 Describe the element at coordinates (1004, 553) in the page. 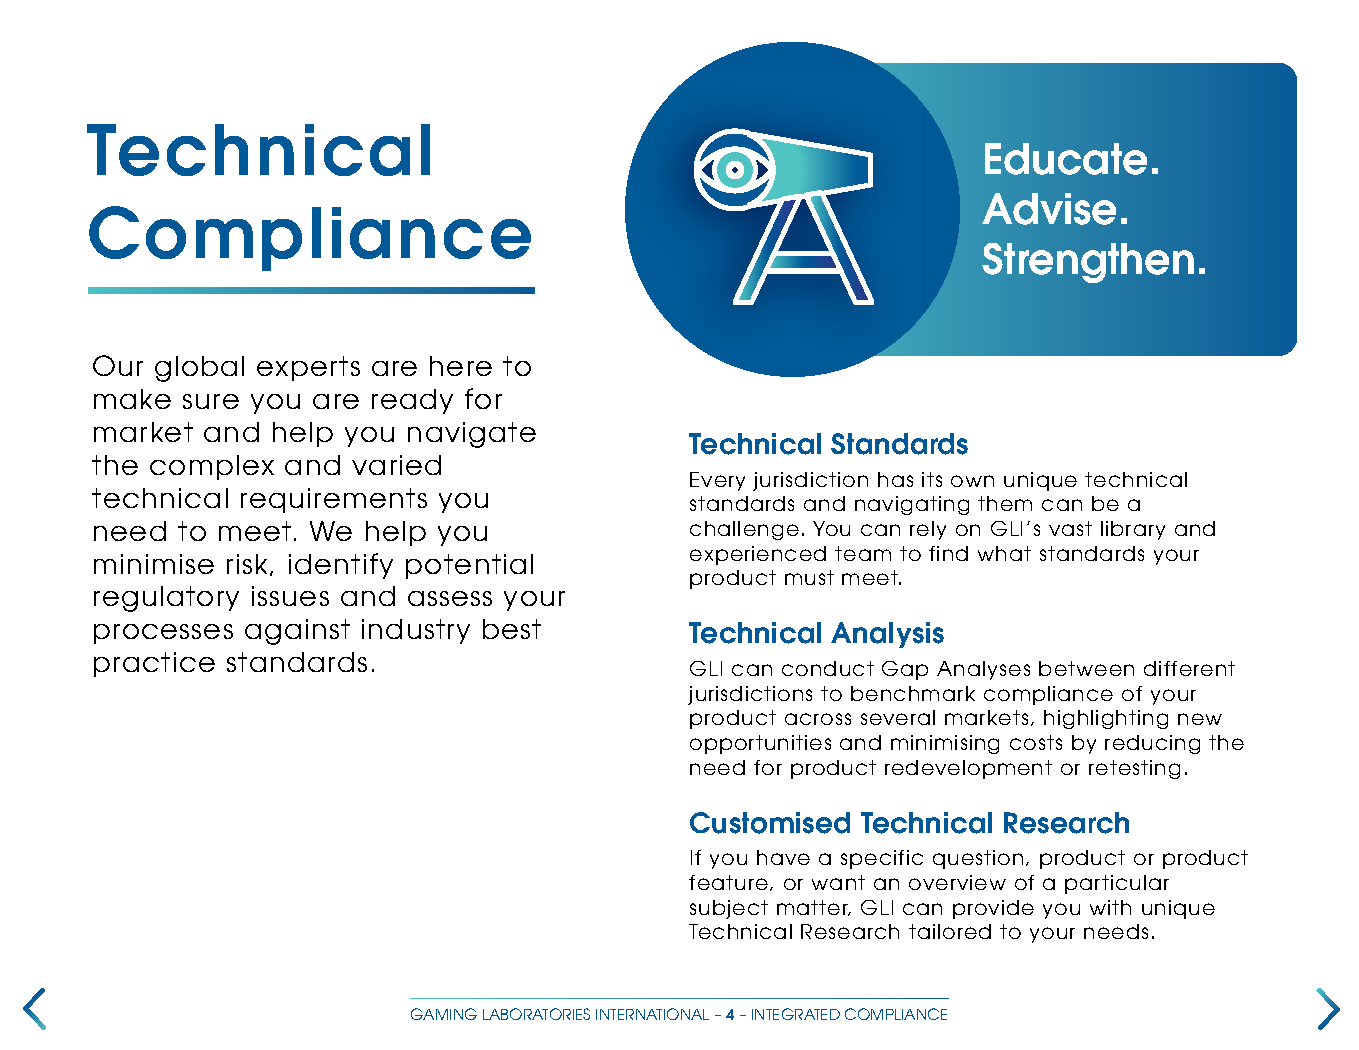

I see `what` at that location.
